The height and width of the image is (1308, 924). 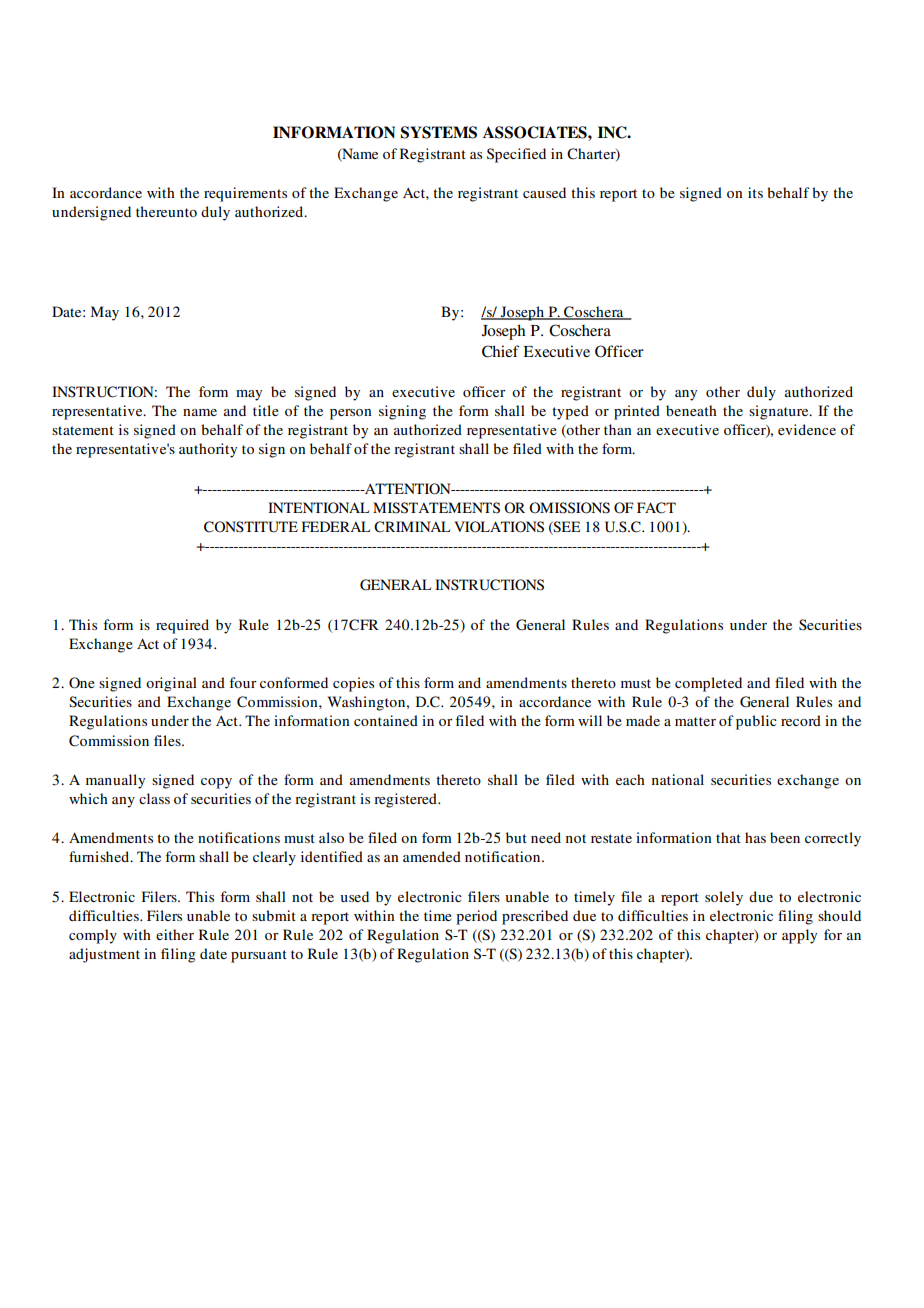 What do you see at coordinates (245, 194) in the image?
I see `requirements` at bounding box center [245, 194].
